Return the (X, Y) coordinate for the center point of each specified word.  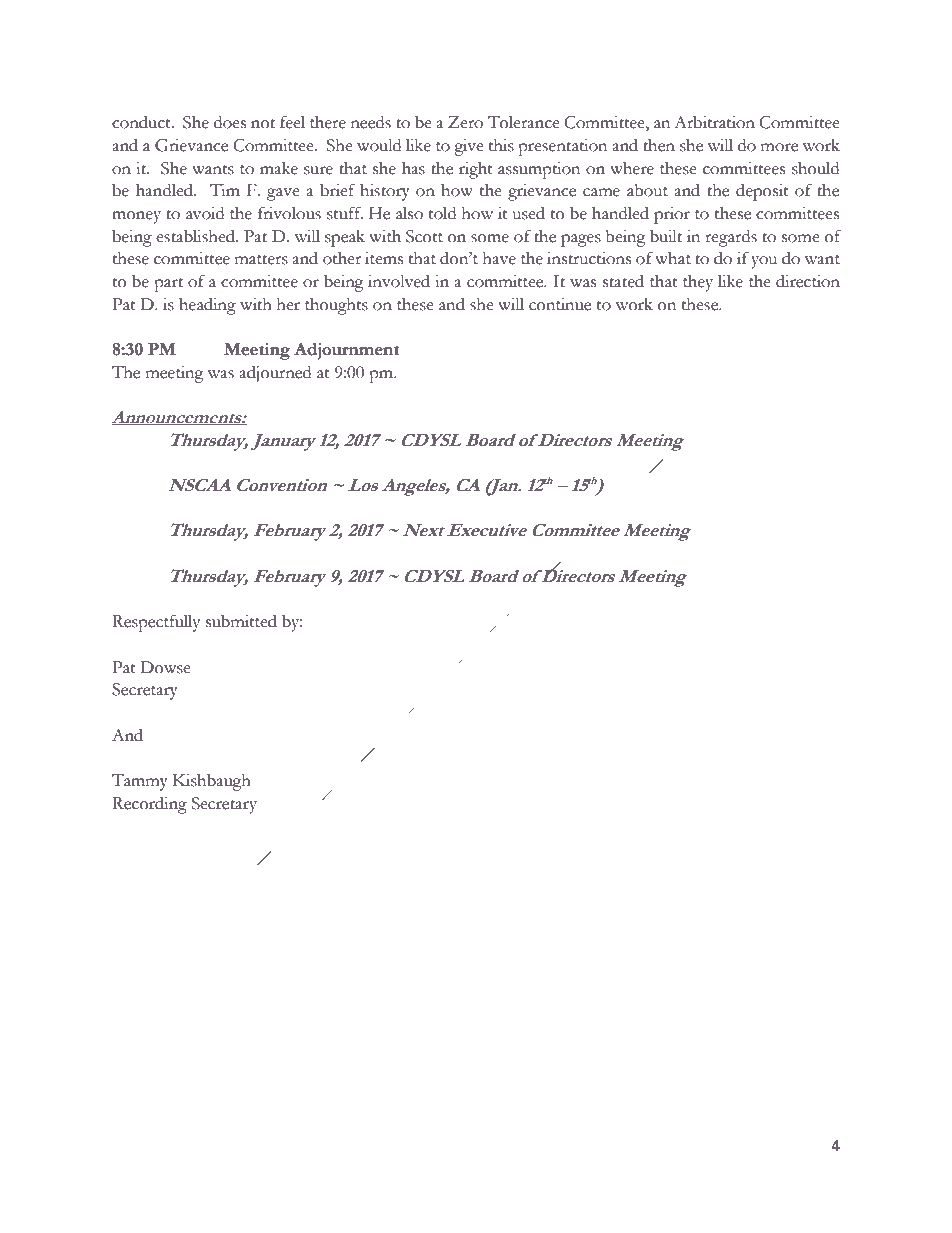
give (469, 147)
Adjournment (346, 351)
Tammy (140, 782)
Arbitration (714, 122)
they (698, 283)
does (230, 122)
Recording (149, 805)
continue (560, 304)
